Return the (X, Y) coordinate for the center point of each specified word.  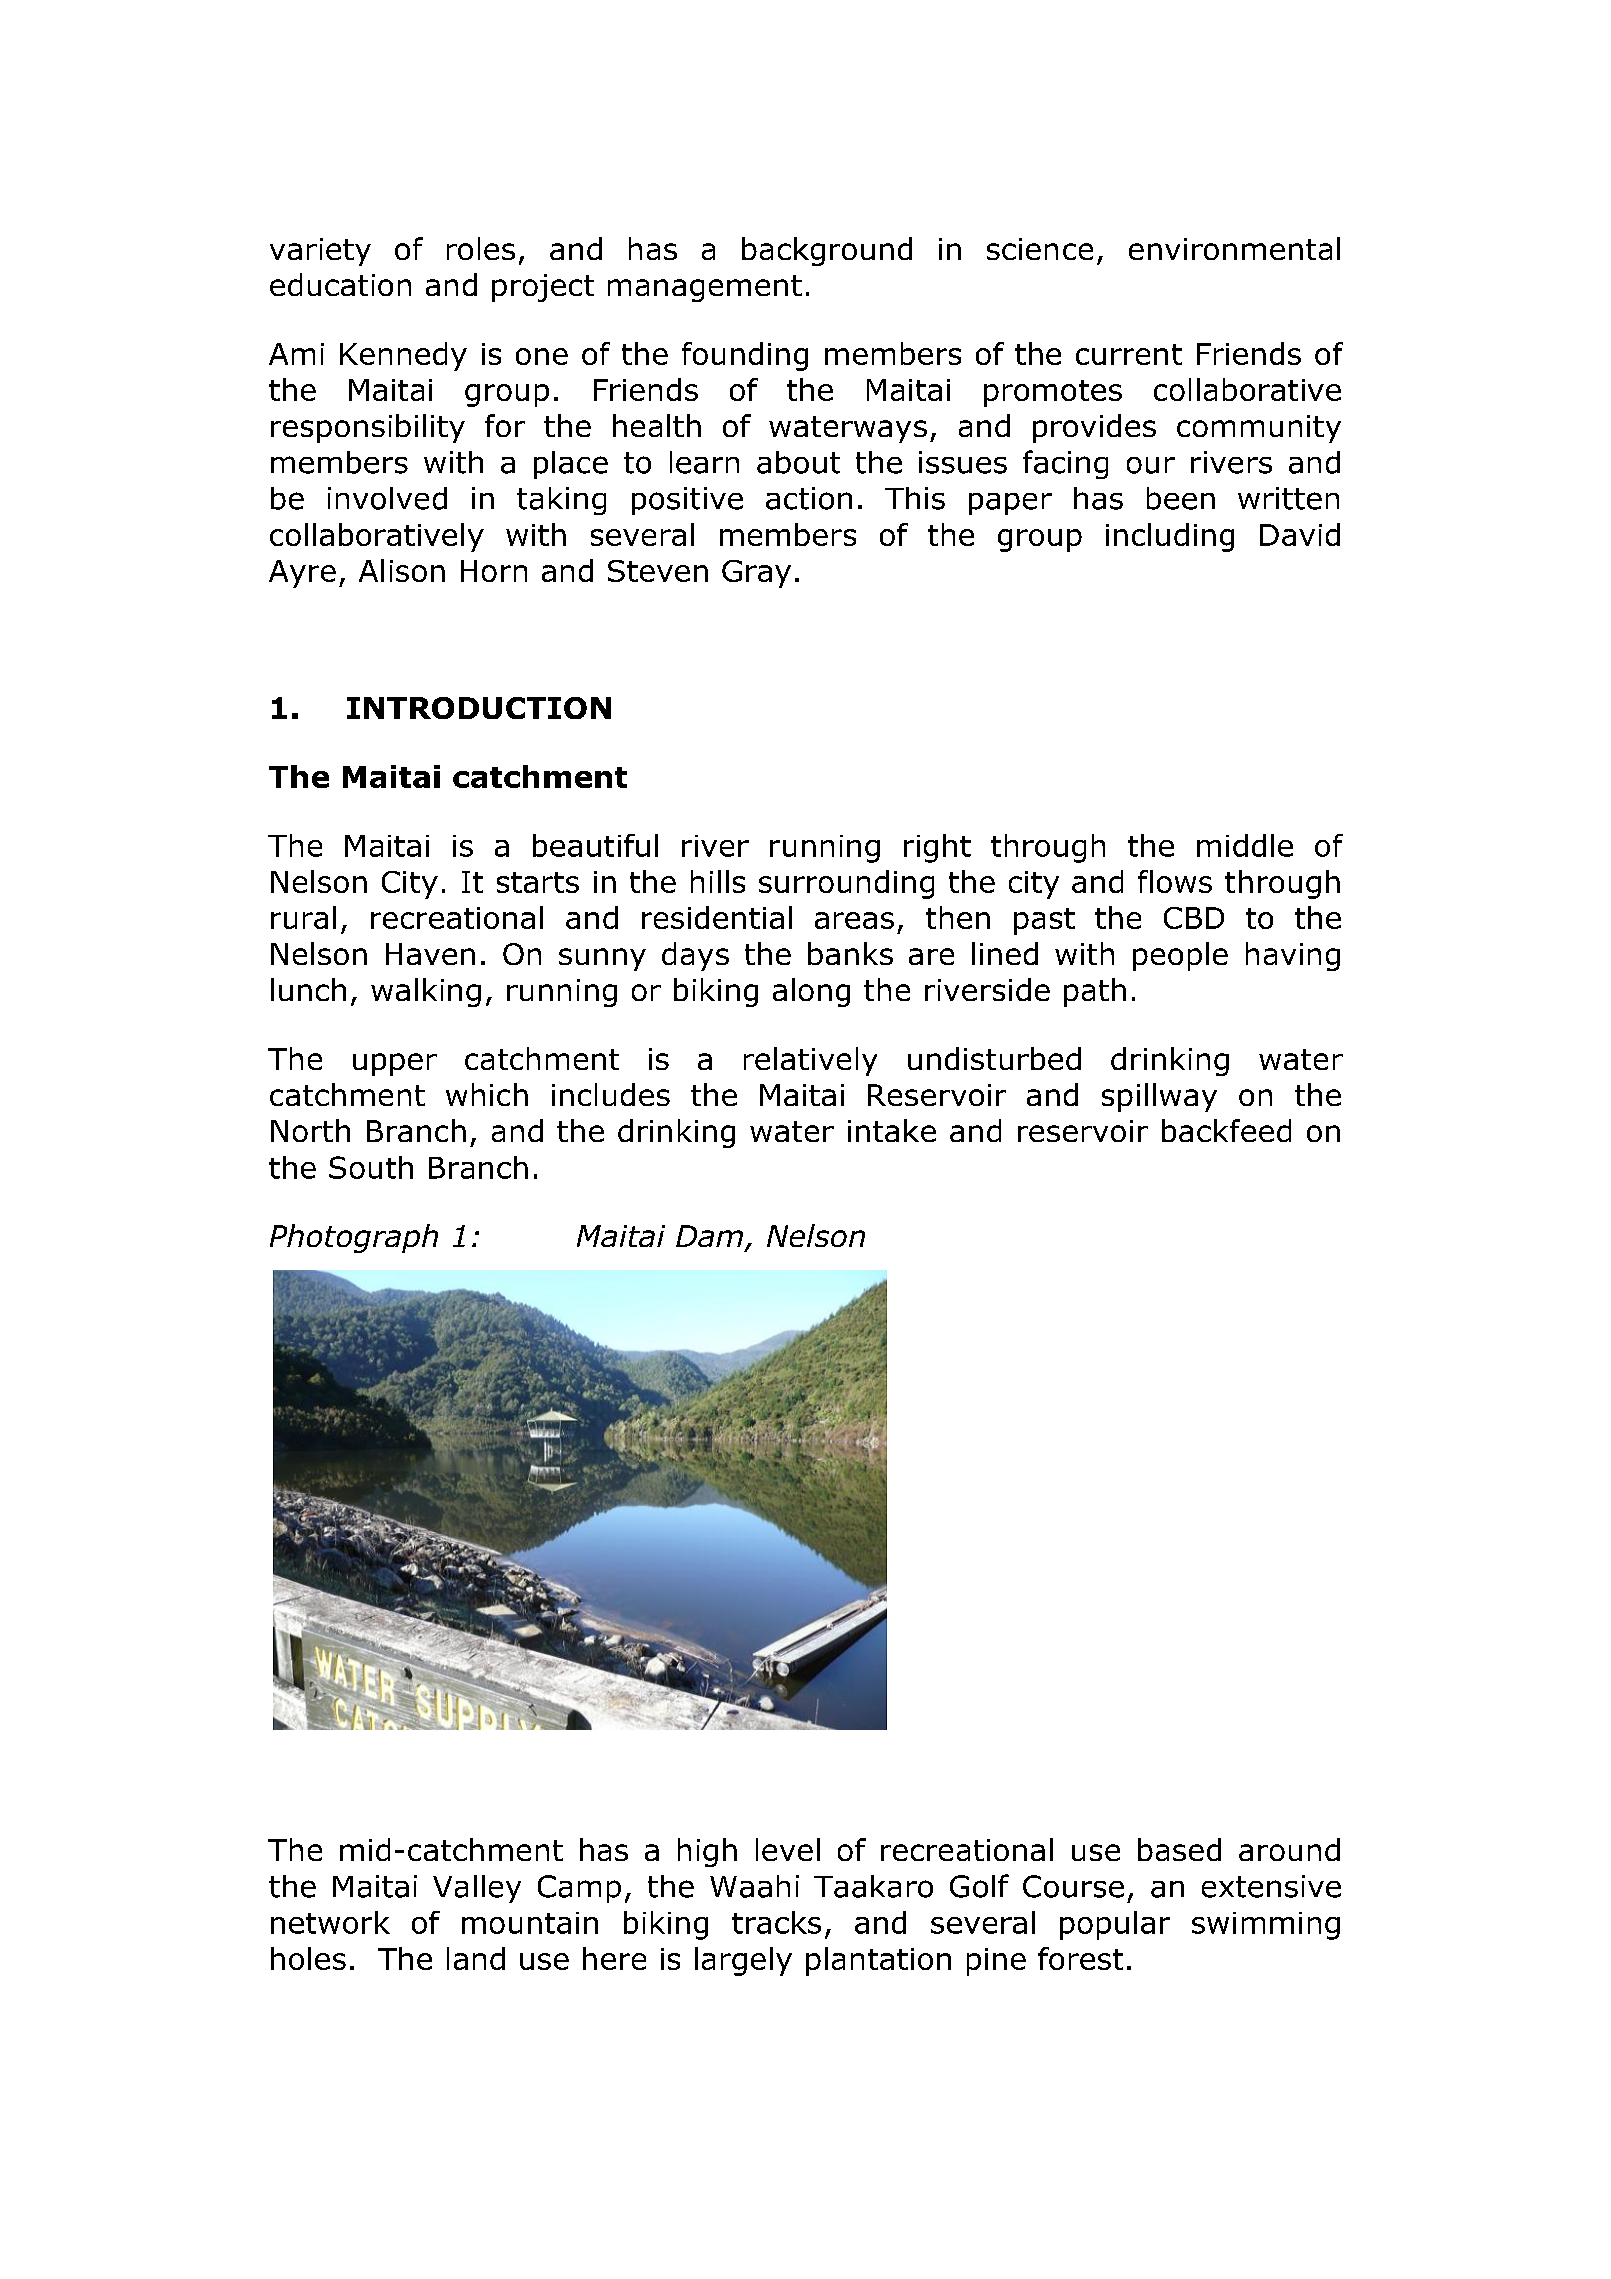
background (827, 251)
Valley (477, 1889)
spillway (1159, 1097)
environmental (1234, 248)
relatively (810, 1061)
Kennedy (403, 356)
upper (395, 1064)
